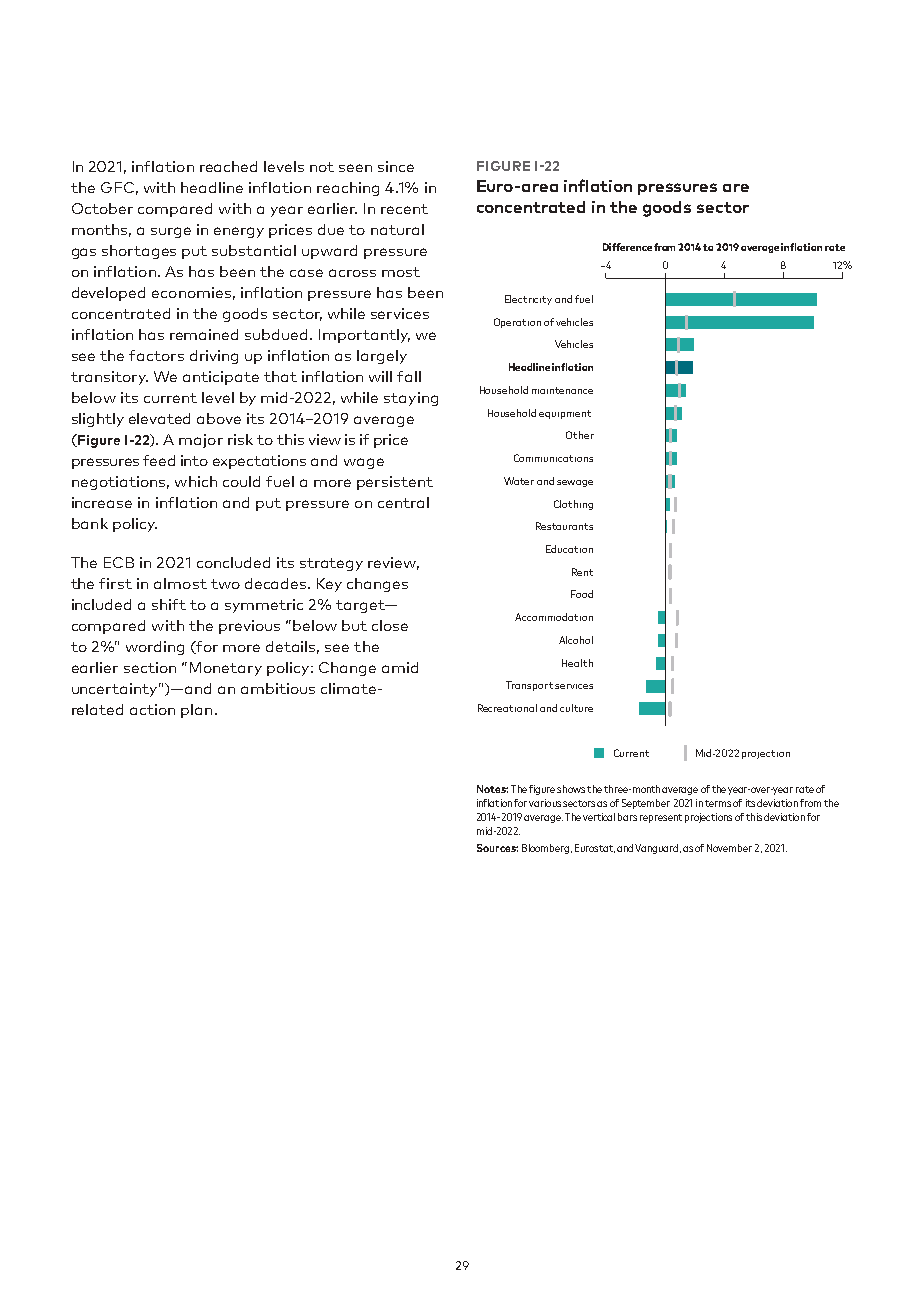 The width and height of the document is (924, 1308). I want to click on represent, so click(661, 818).
